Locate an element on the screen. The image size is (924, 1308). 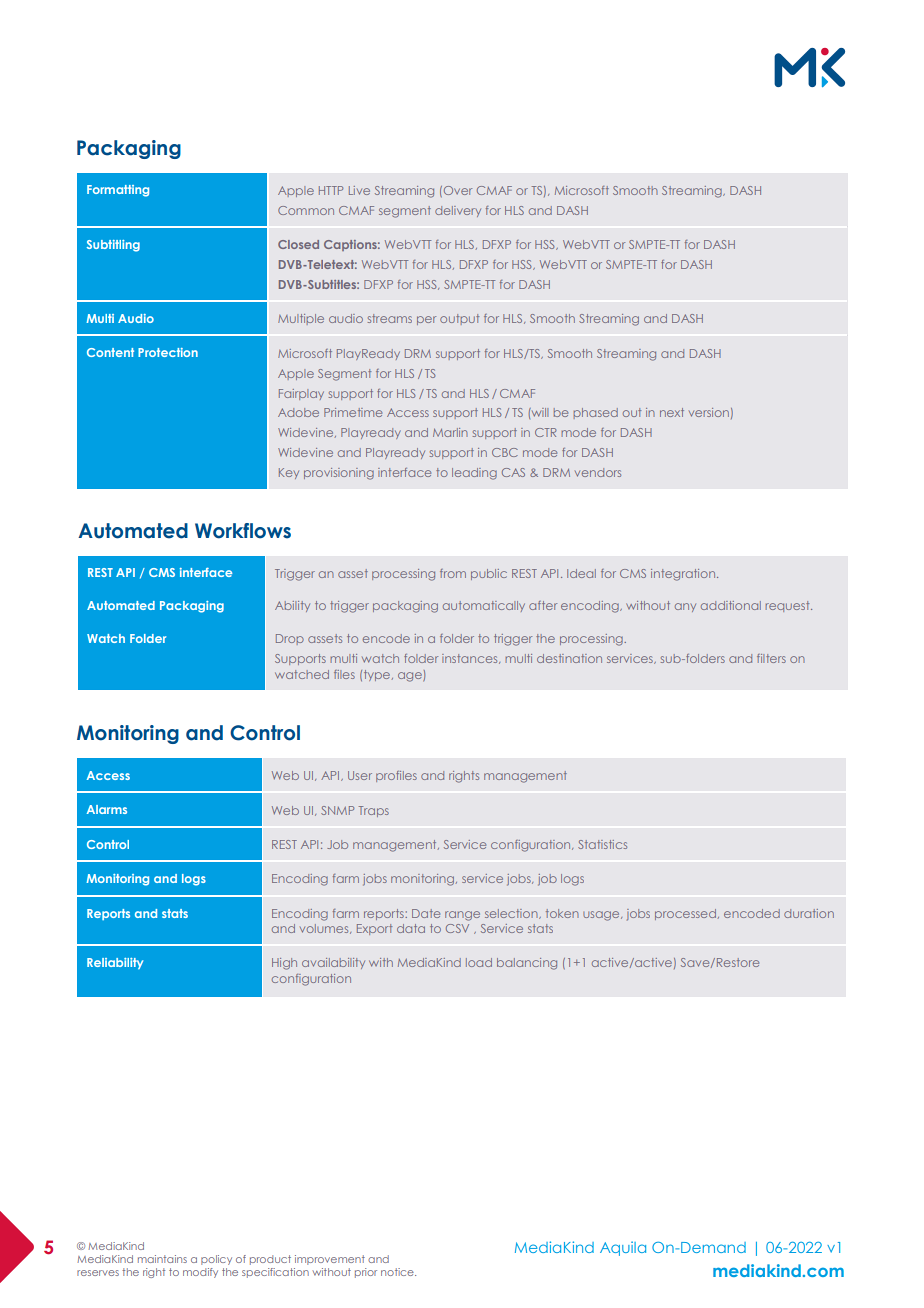
filters is located at coordinates (771, 658).
